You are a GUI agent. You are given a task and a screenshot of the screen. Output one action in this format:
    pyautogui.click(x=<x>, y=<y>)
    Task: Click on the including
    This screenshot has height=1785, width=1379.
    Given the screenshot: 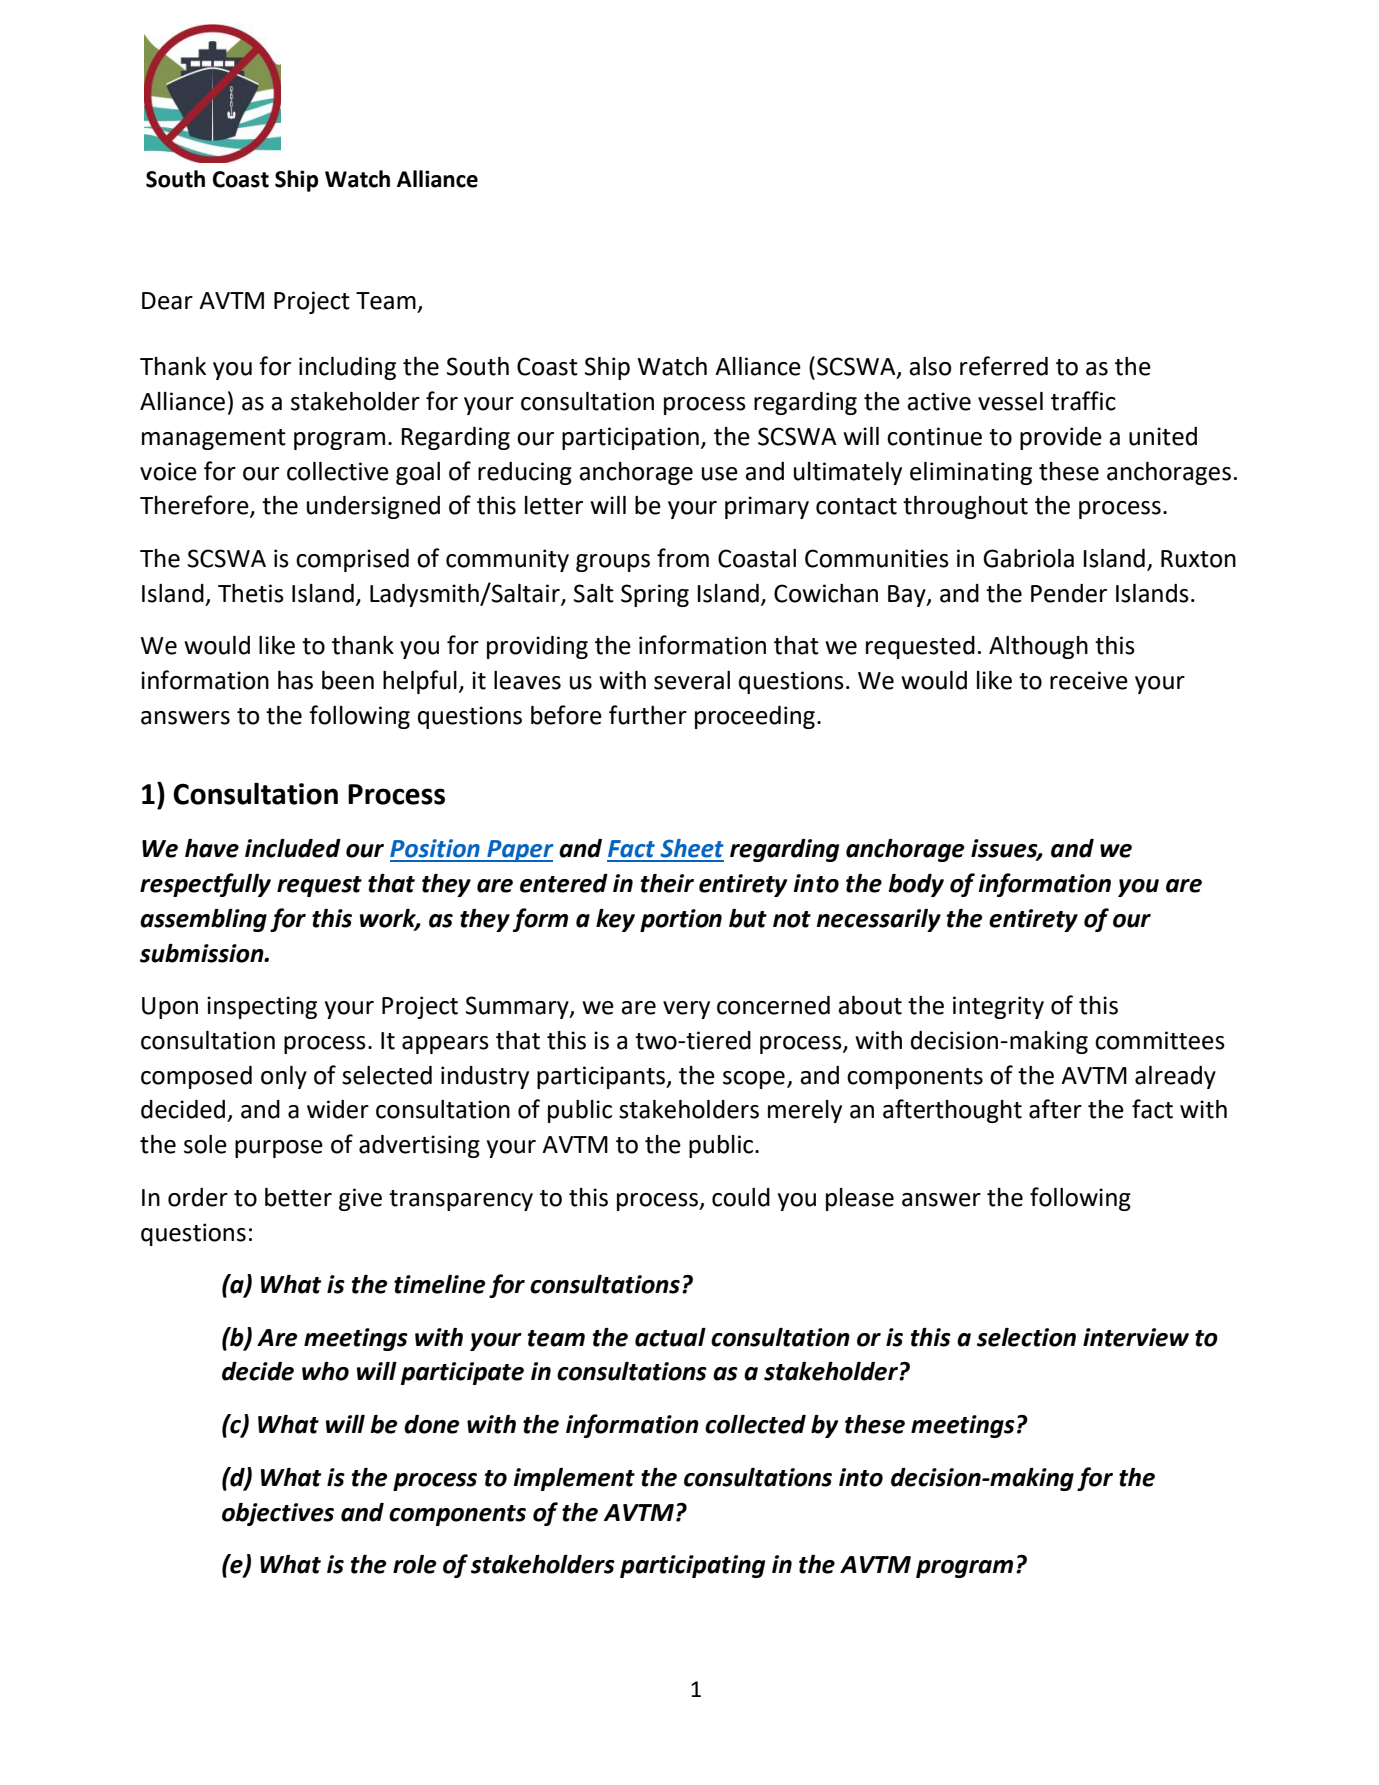 What is the action you would take?
    pyautogui.click(x=347, y=368)
